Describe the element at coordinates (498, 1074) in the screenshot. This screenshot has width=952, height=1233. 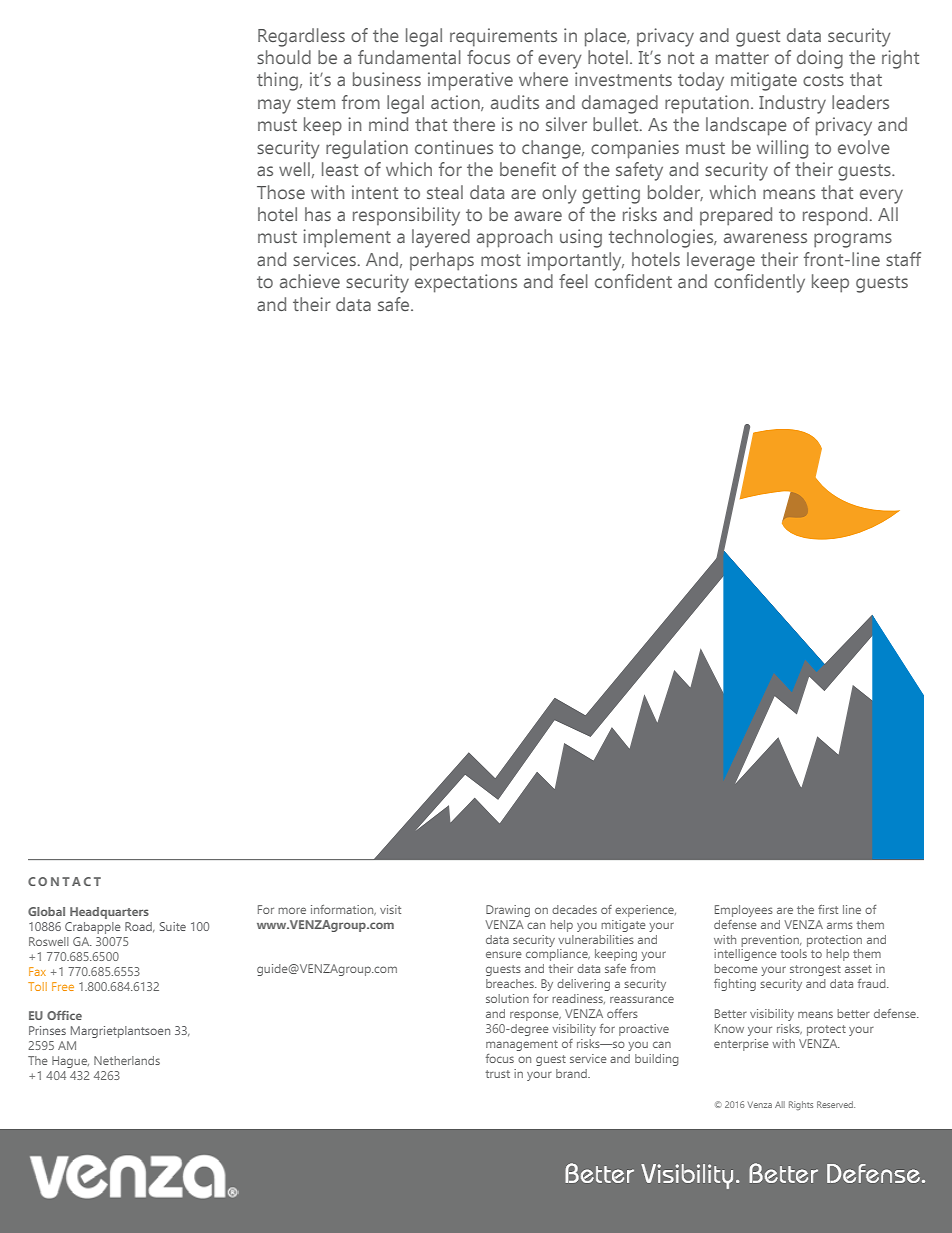
I see `trust` at that location.
